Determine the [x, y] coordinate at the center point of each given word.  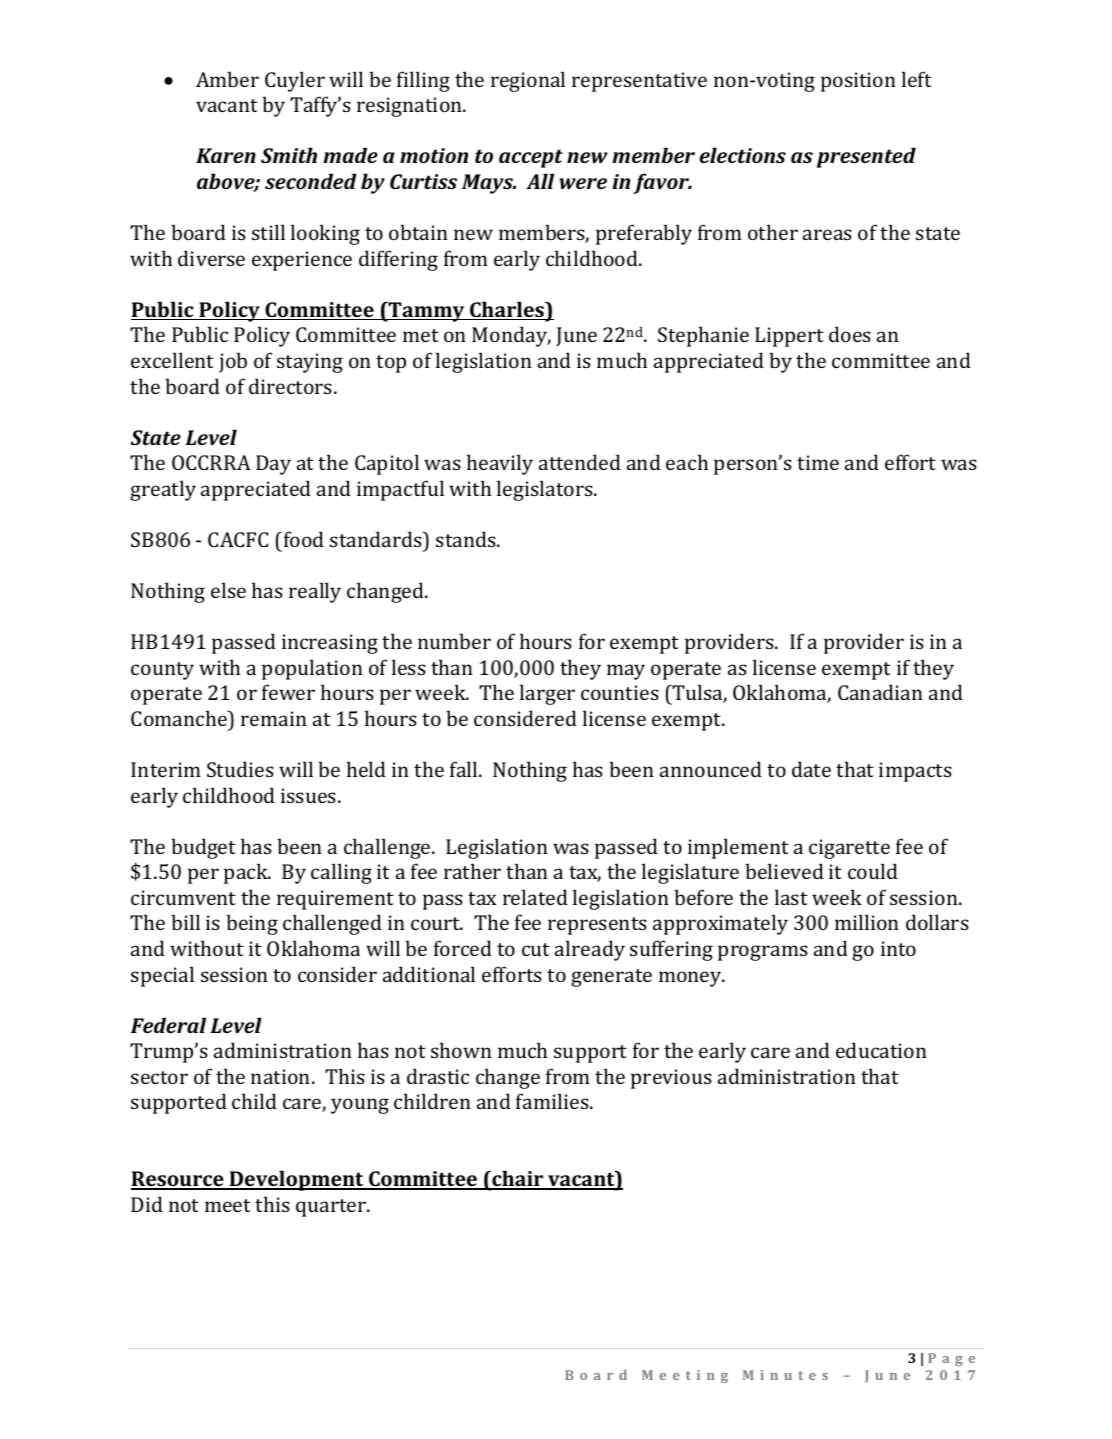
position [858, 82]
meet [228, 1205]
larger [547, 694]
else [228, 590]
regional [528, 81]
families [553, 1101]
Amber [227, 79]
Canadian [880, 692]
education [881, 1050]
